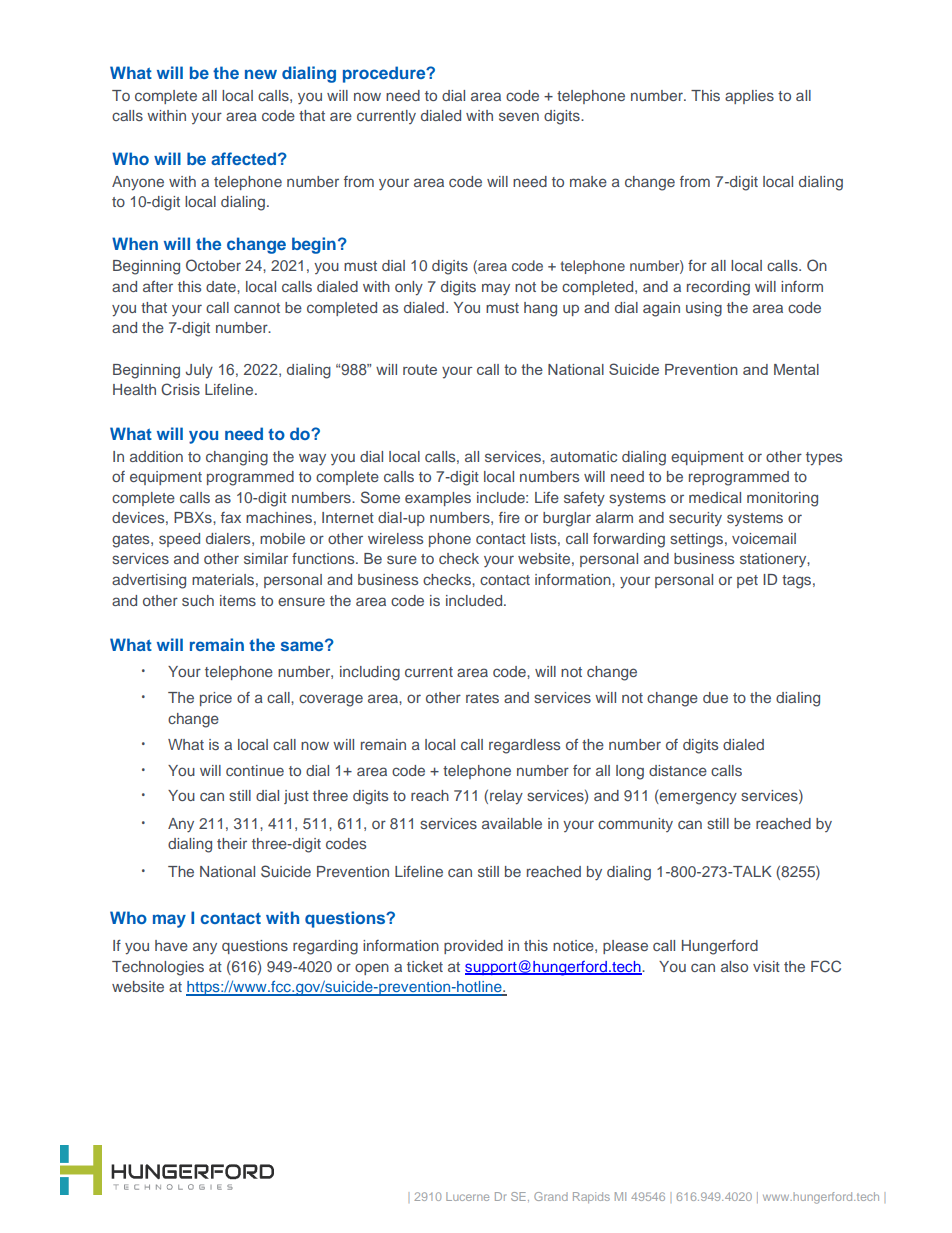 This document has width=952, height=1233. What do you see at coordinates (734, 966) in the document?
I see `also` at bounding box center [734, 966].
